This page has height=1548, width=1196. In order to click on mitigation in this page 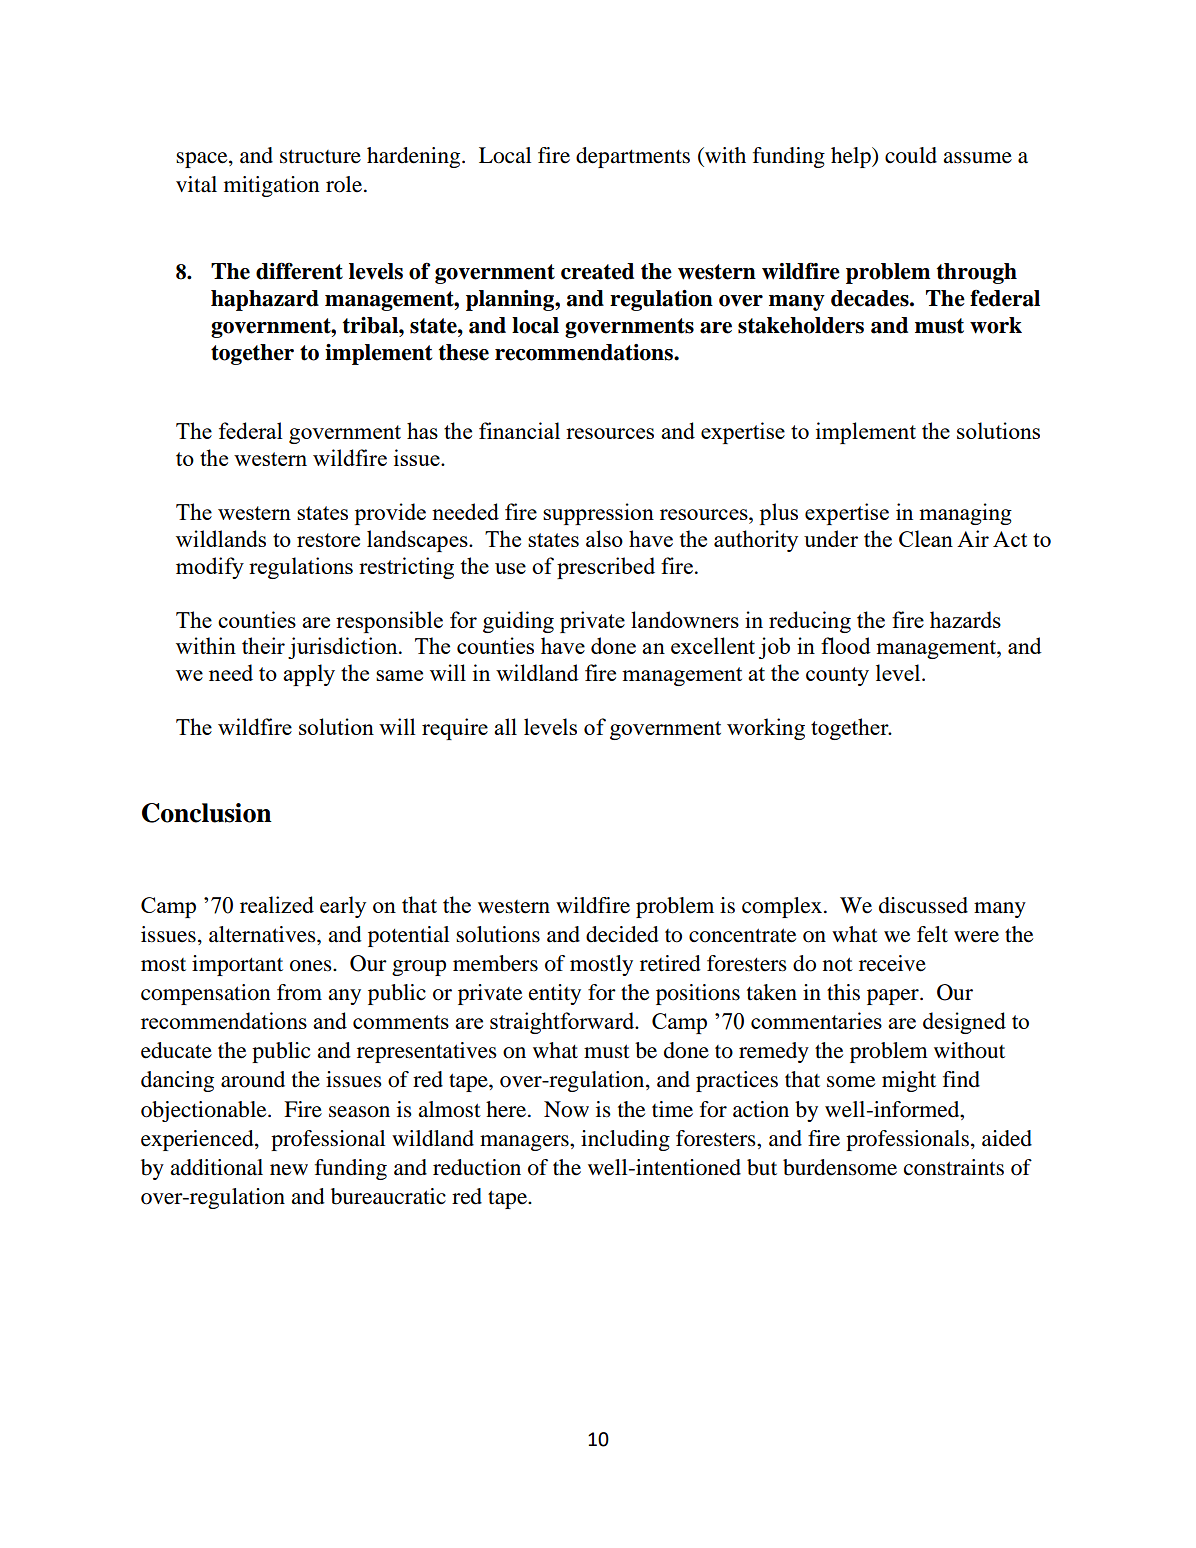, I will do `click(271, 186)`.
